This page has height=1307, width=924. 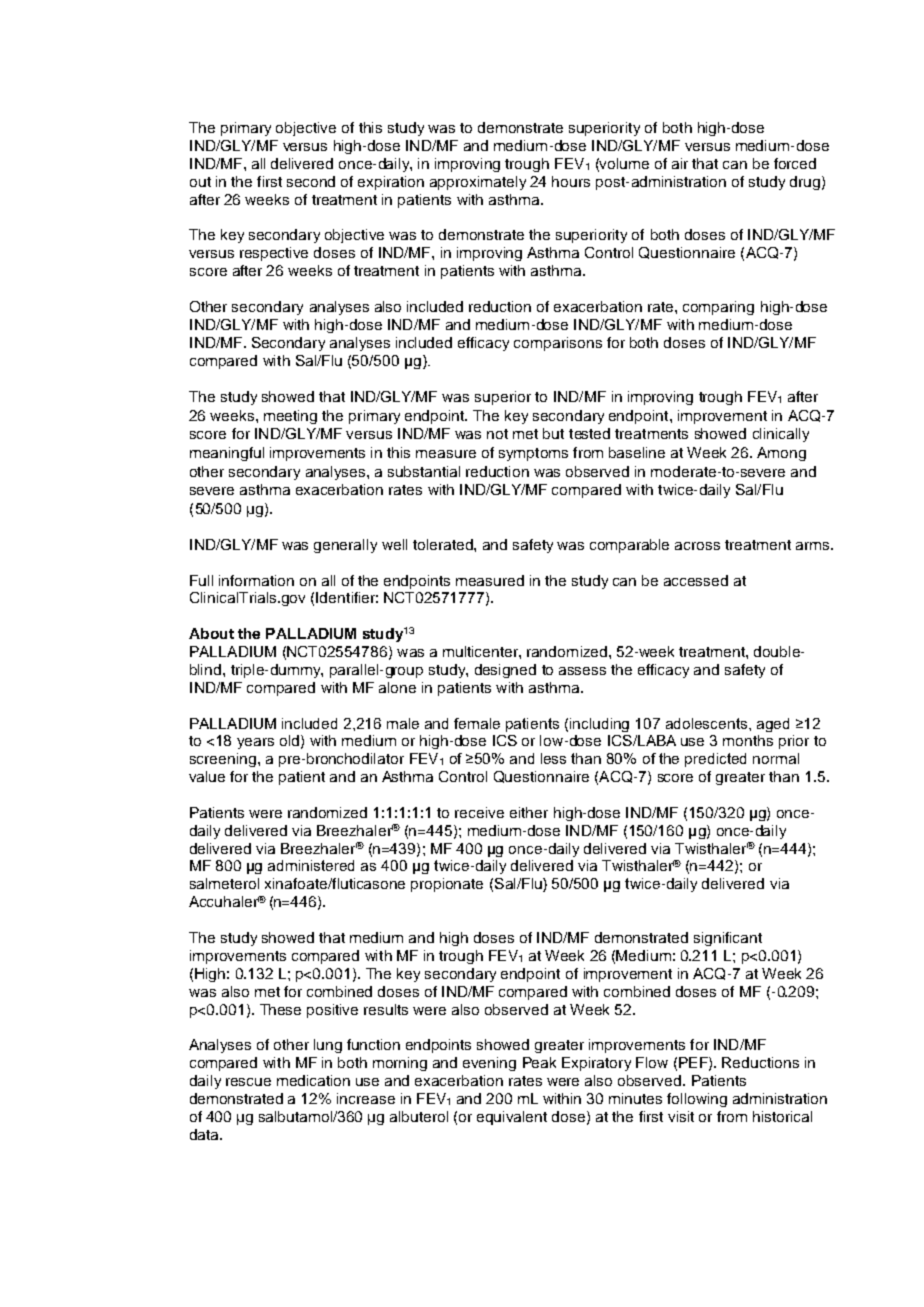 I want to click on not, so click(x=497, y=434).
